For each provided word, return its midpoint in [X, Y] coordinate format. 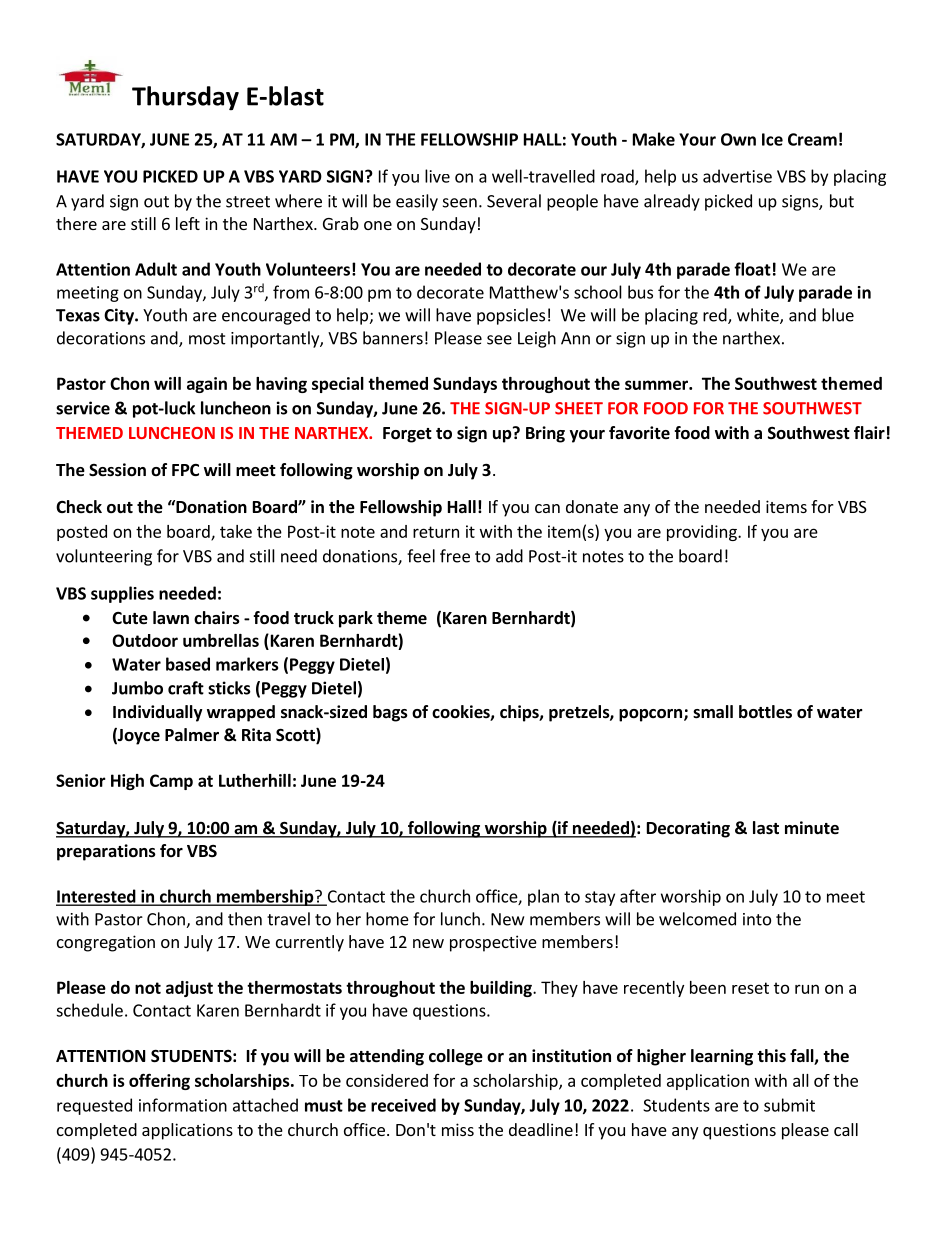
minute [812, 828]
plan [543, 897]
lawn [171, 617]
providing [703, 533]
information [183, 1105]
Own [738, 139]
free [455, 556]
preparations [106, 852]
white [759, 316]
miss [458, 1129]
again [207, 385]
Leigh [537, 339]
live [437, 176]
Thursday [185, 98]
